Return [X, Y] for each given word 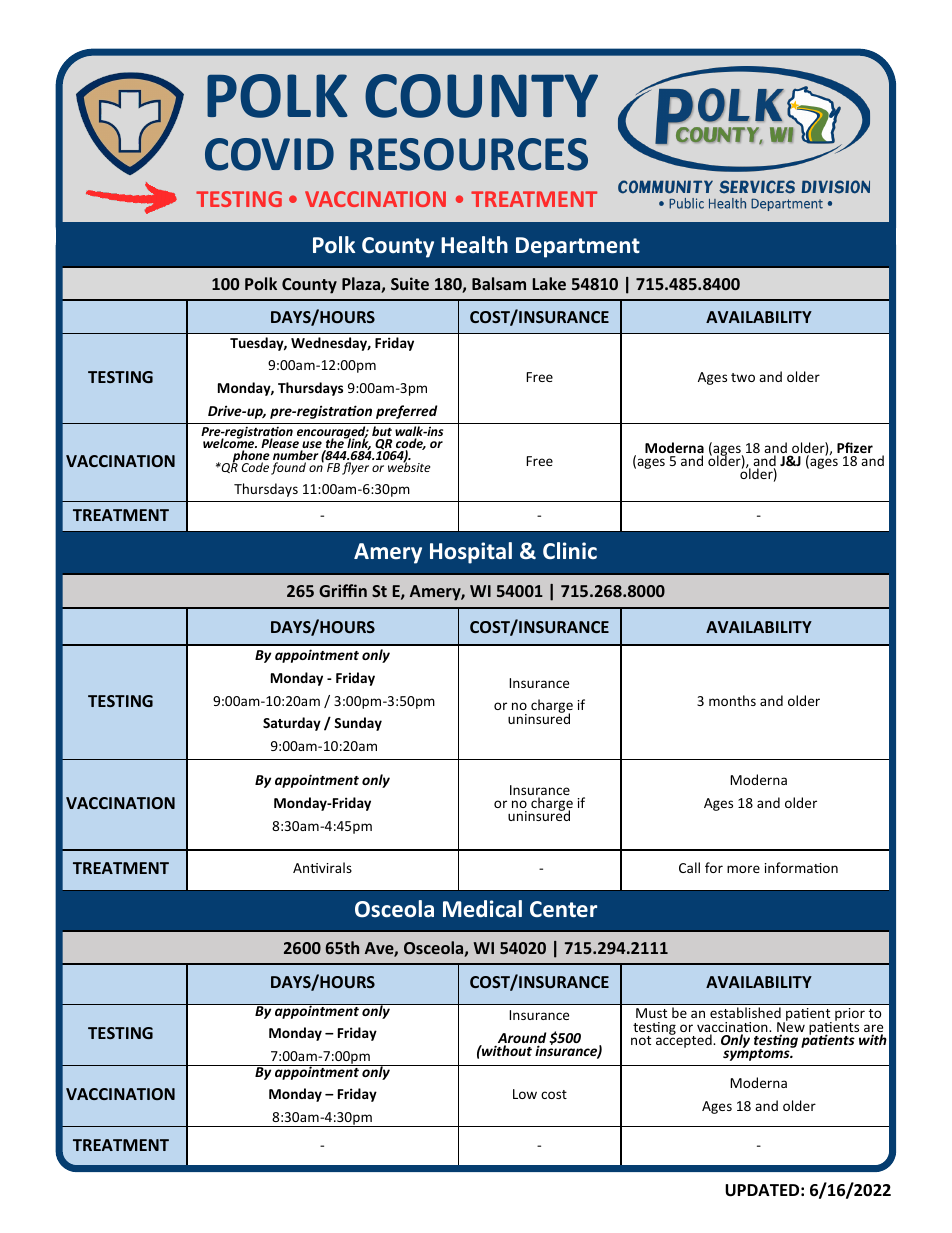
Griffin [343, 590]
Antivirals [322, 867]
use [311, 446]
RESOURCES [469, 154]
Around [520, 1039]
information [801, 867]
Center [563, 909]
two [743, 377]
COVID [269, 154]
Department [578, 247]
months [732, 700]
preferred [406, 412]
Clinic [570, 550]
